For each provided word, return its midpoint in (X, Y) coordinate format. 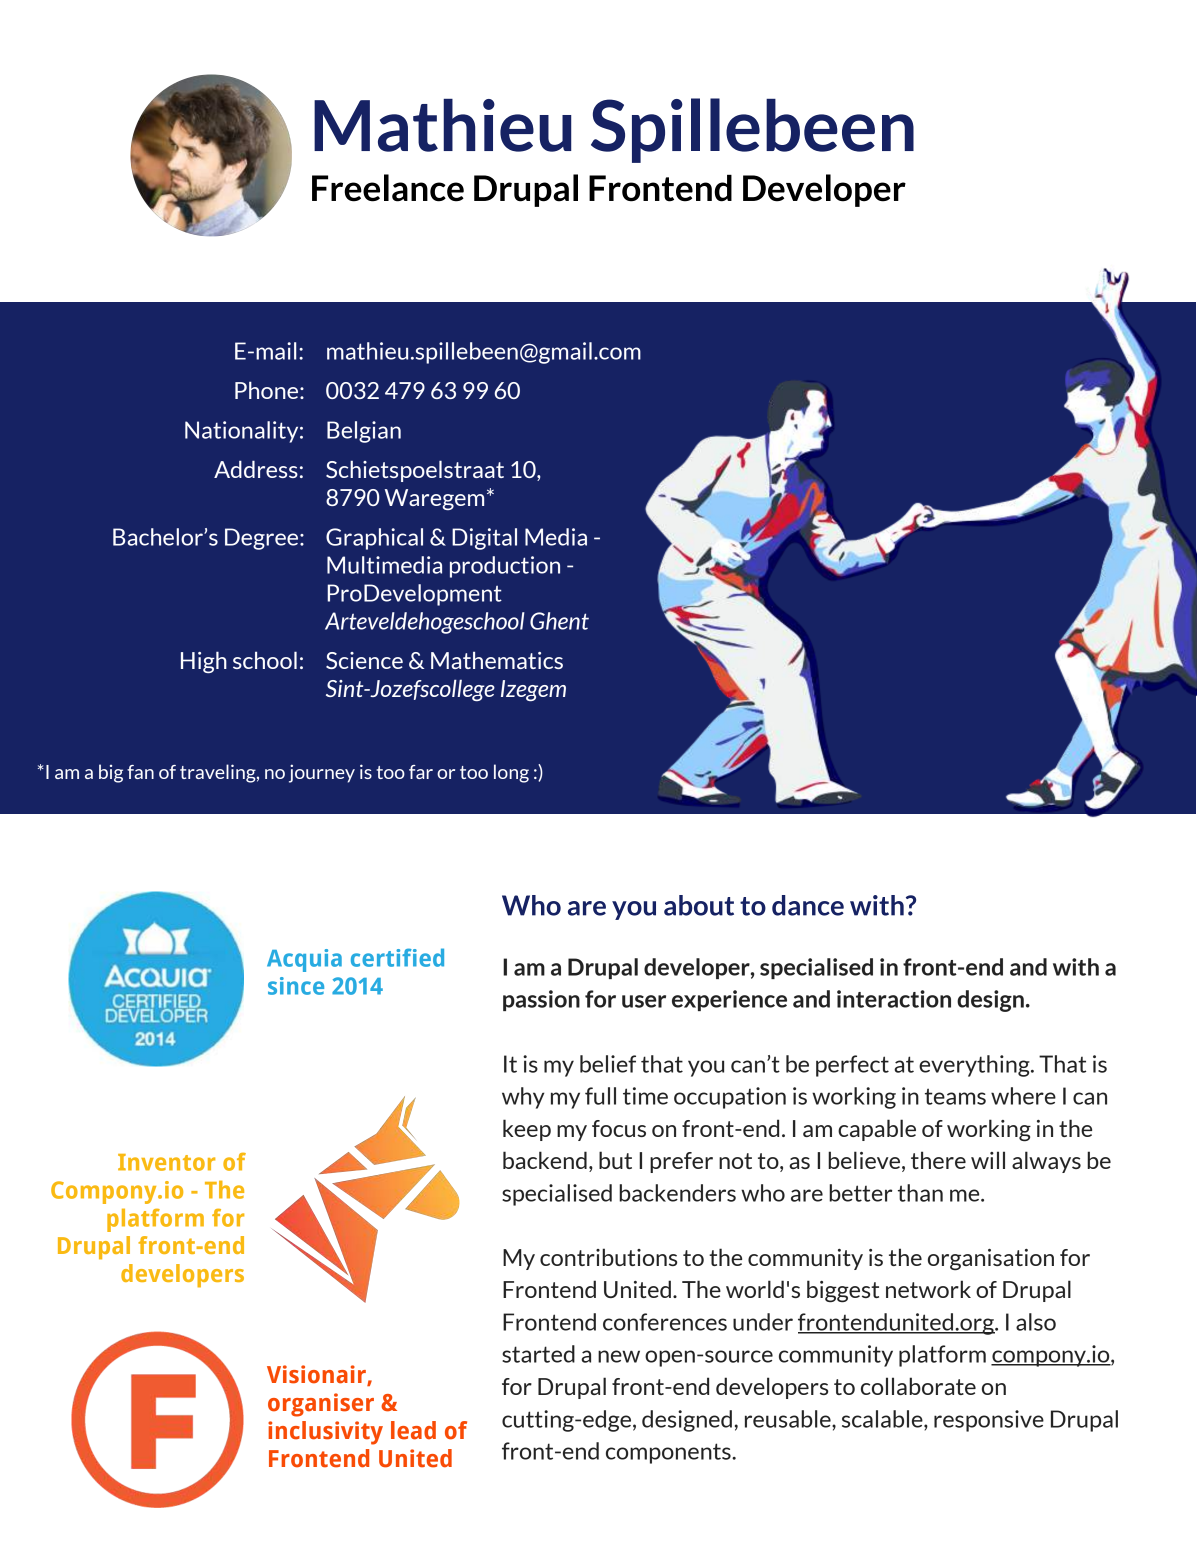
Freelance (388, 188)
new (619, 1356)
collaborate (918, 1386)
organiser (321, 1405)
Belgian (364, 432)
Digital (484, 539)
